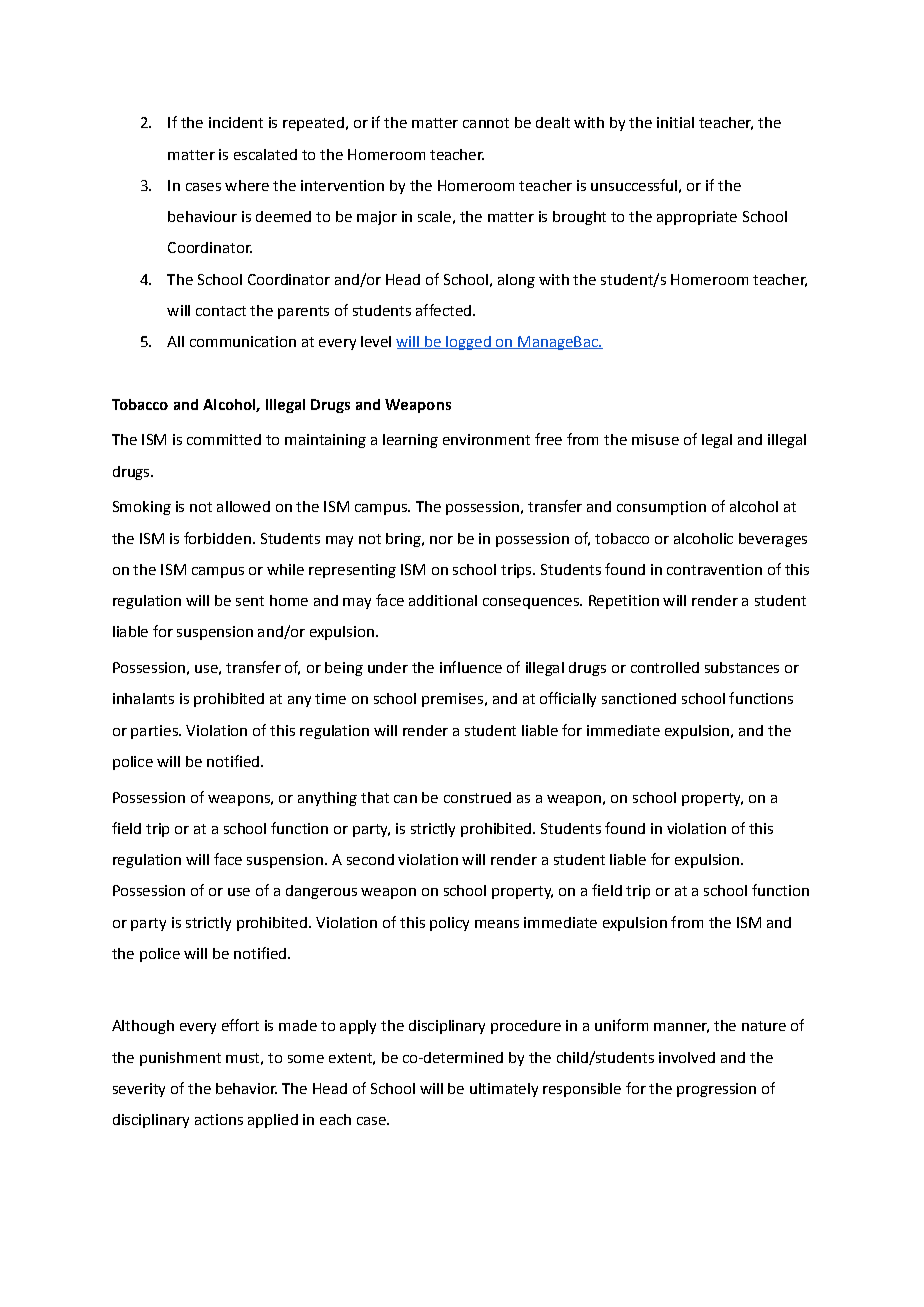 The height and width of the screenshot is (1307, 924). I want to click on cannot, so click(486, 123).
